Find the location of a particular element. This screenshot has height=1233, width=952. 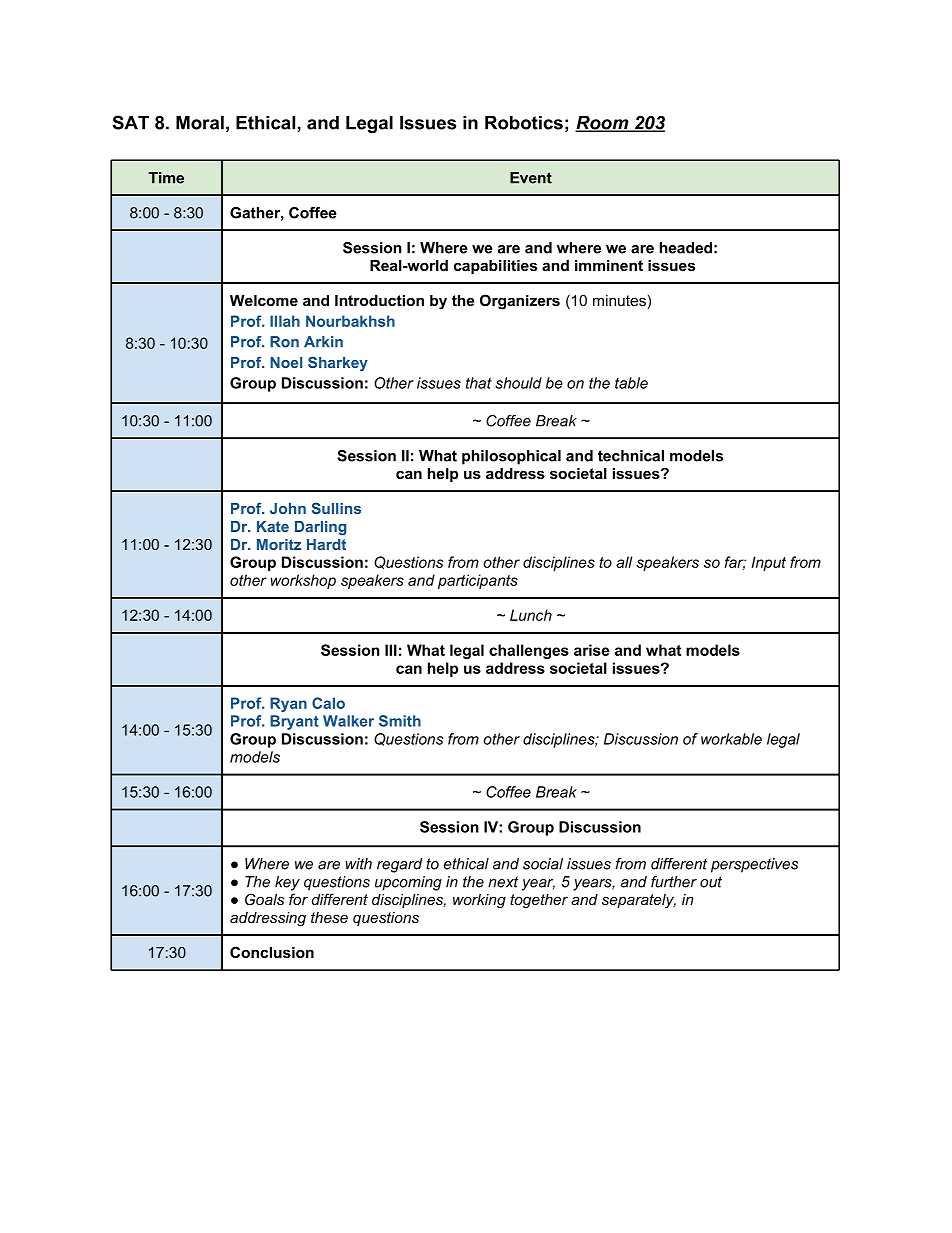

Robotics is located at coordinates (524, 123).
